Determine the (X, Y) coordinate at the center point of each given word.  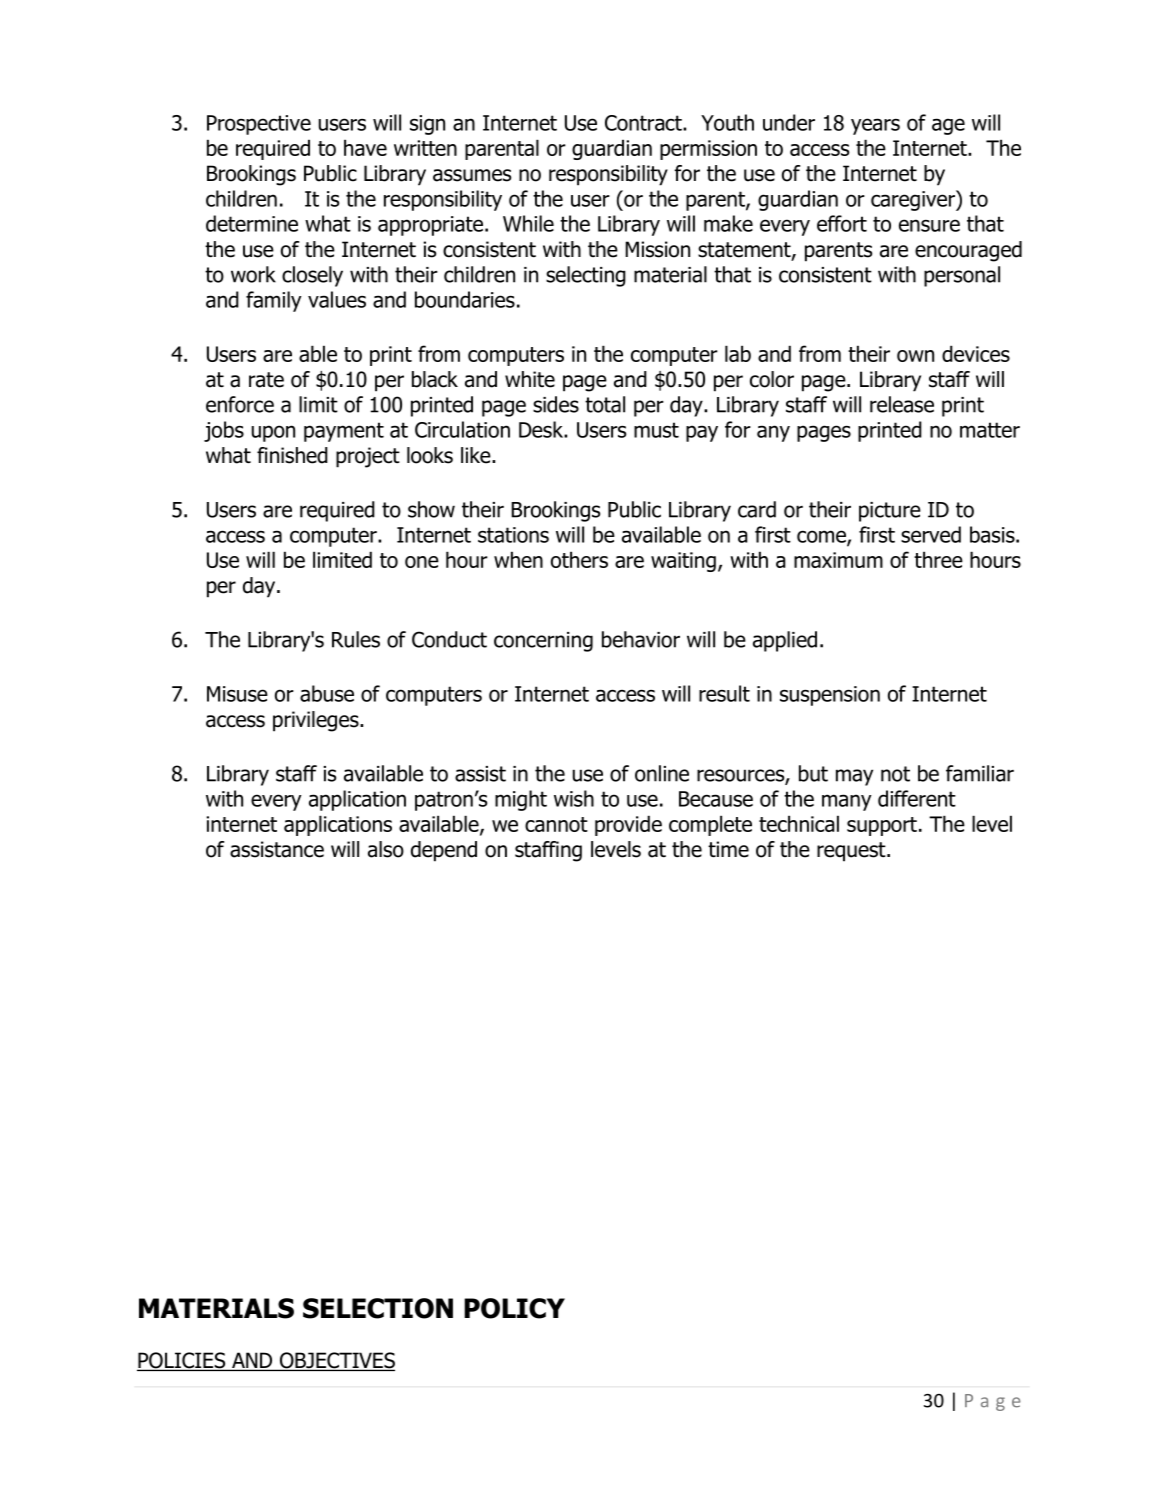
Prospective (259, 125)
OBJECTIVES (336, 1361)
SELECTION (378, 1308)
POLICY (514, 1308)
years (875, 126)
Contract (644, 123)
